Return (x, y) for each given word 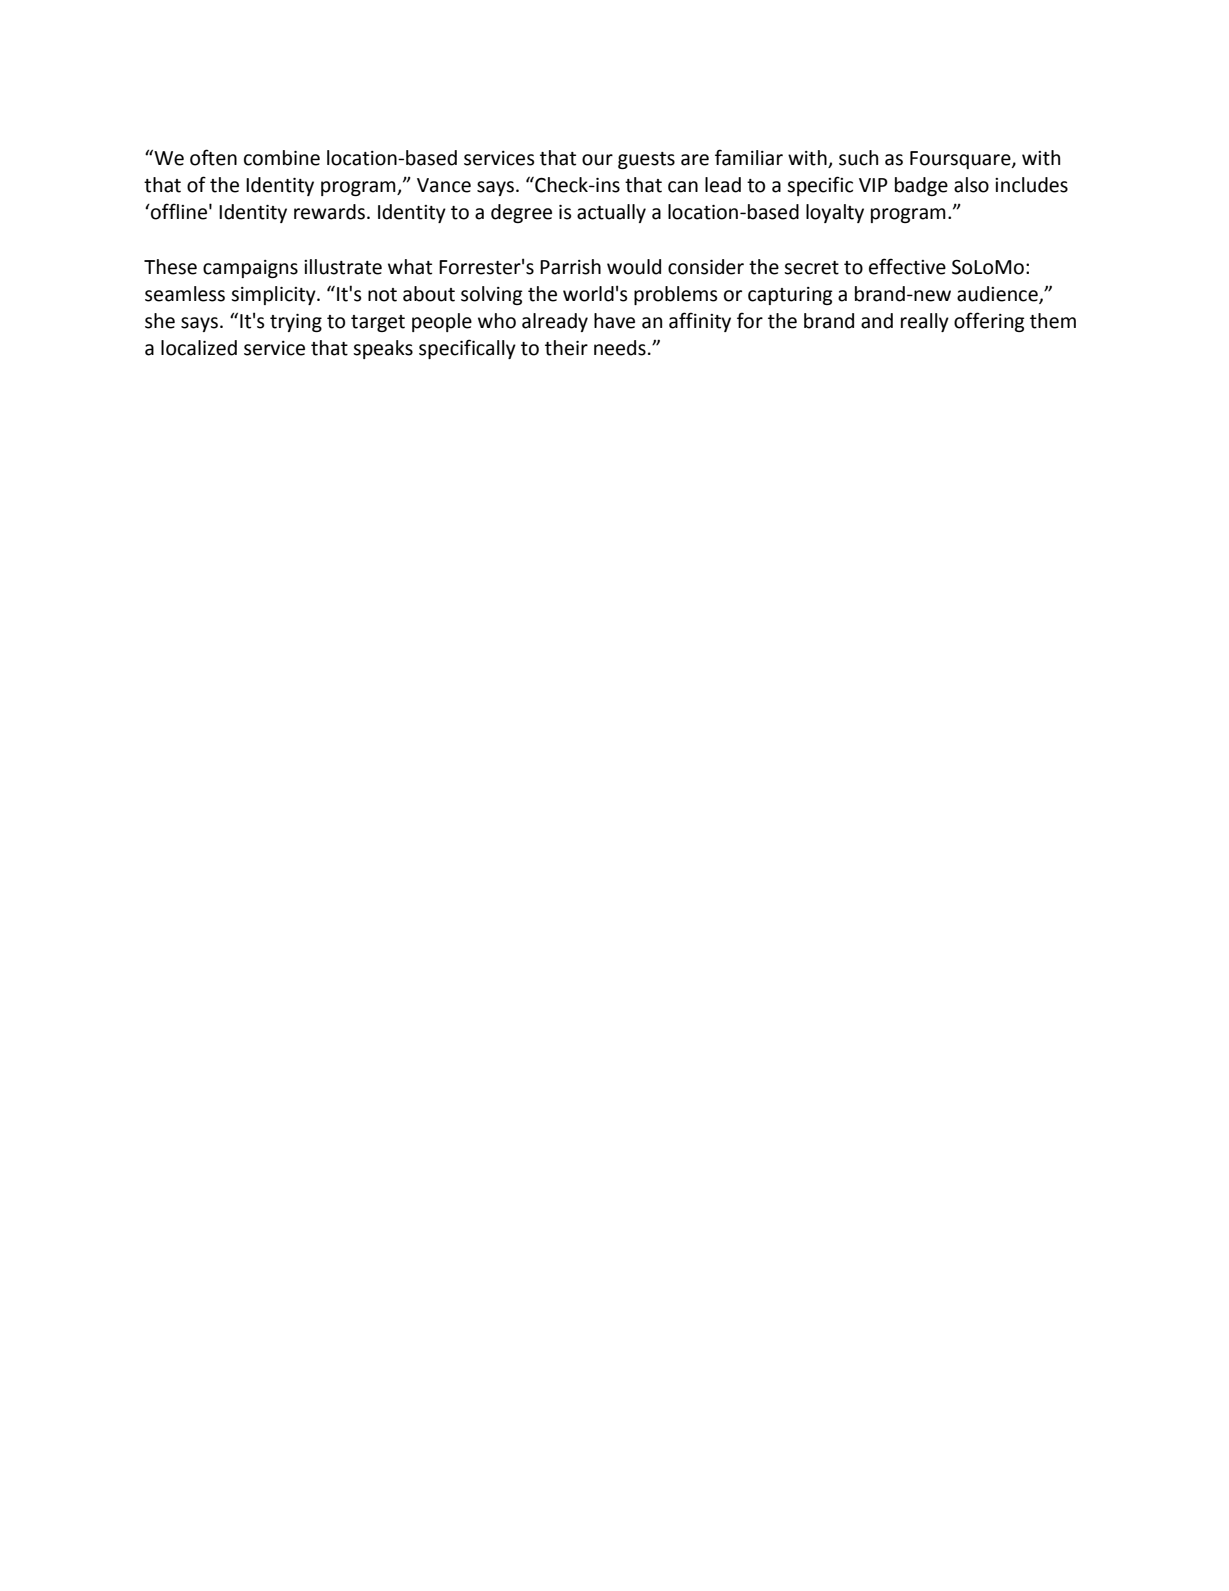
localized (199, 348)
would (634, 267)
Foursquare (961, 160)
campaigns (250, 269)
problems (675, 295)
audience (998, 295)
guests (646, 160)
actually (611, 213)
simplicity (274, 295)
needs (620, 348)
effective (907, 266)
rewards (329, 212)
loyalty (835, 213)
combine (282, 158)
